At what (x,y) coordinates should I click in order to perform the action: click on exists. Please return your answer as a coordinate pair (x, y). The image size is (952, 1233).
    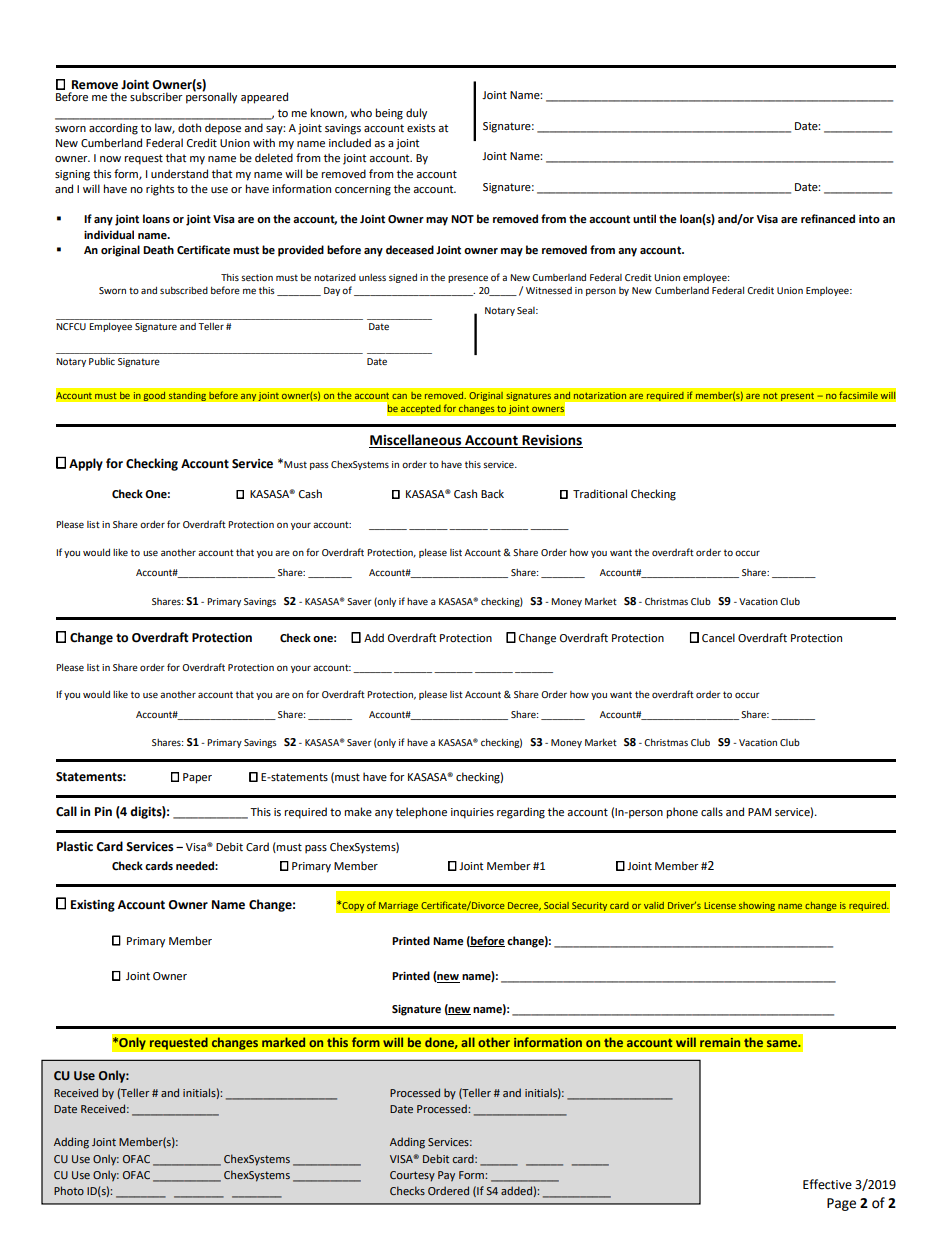
    Looking at the image, I should click on (421, 128).
